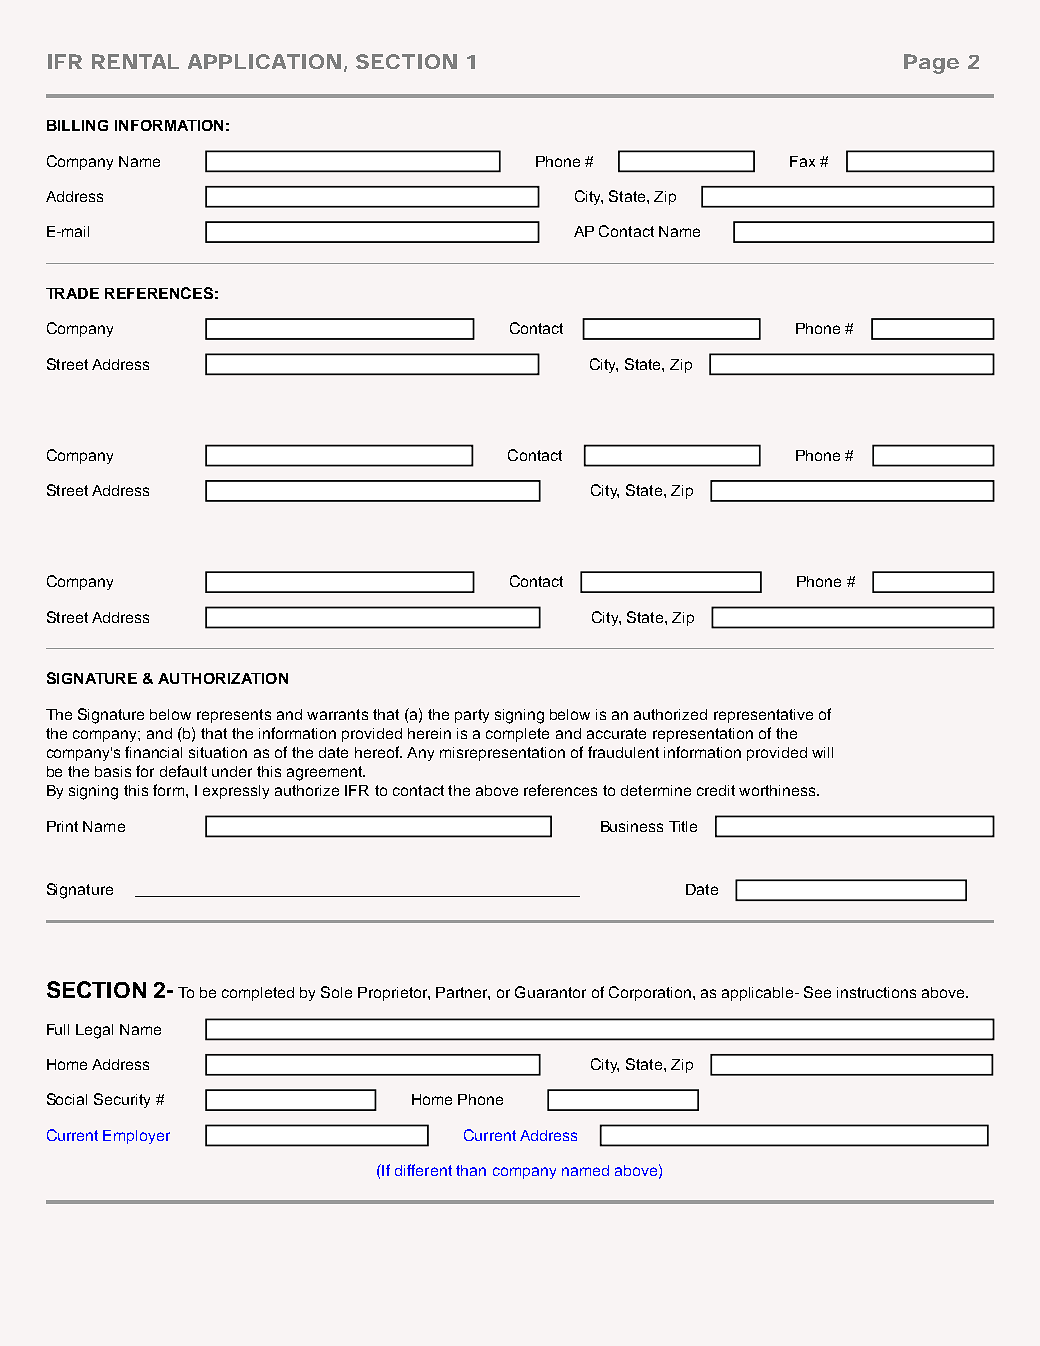  Describe the element at coordinates (471, 1170) in the page. I see `than` at that location.
